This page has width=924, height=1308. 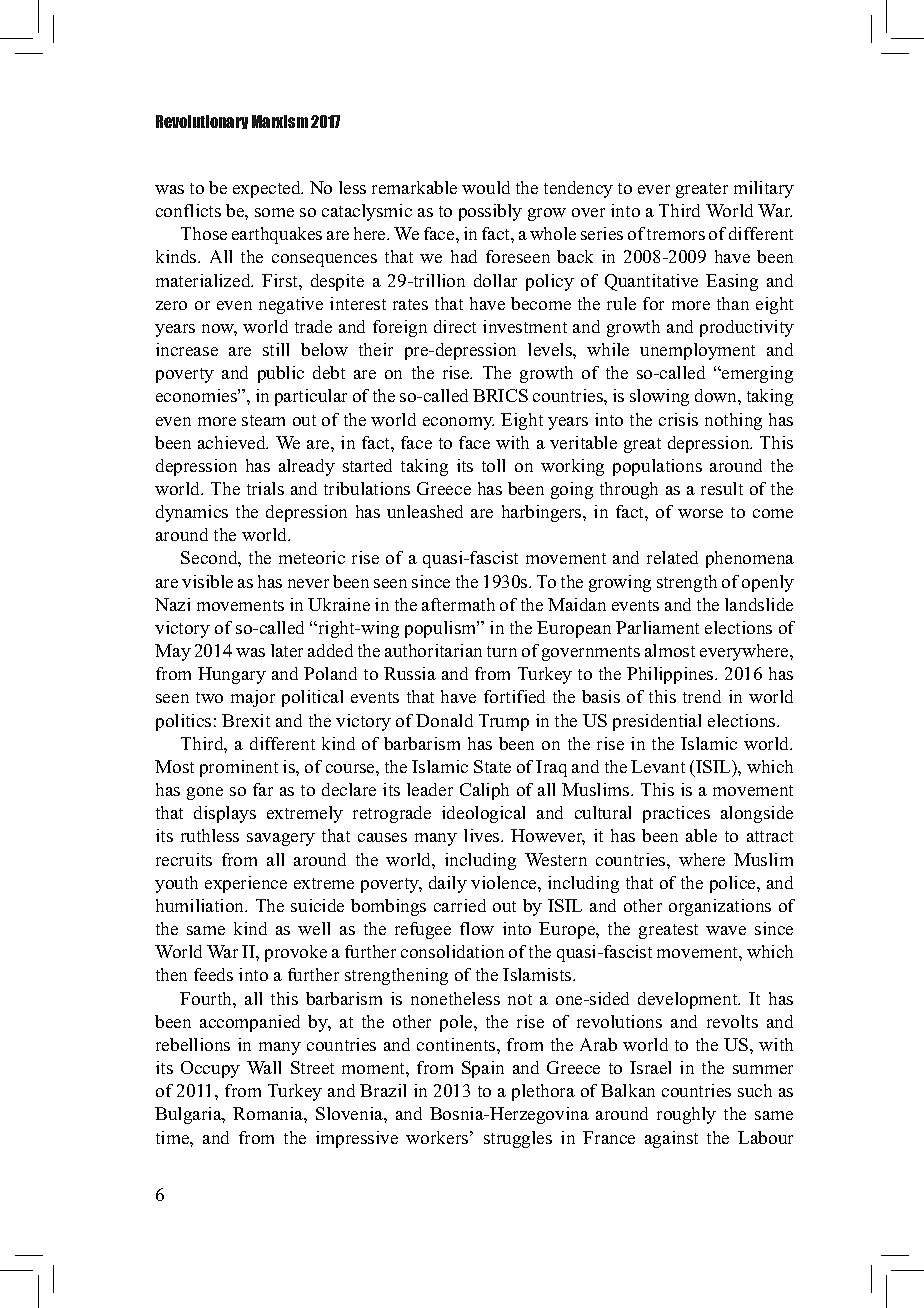 What do you see at coordinates (264, 1067) in the page?
I see `Wall` at bounding box center [264, 1067].
